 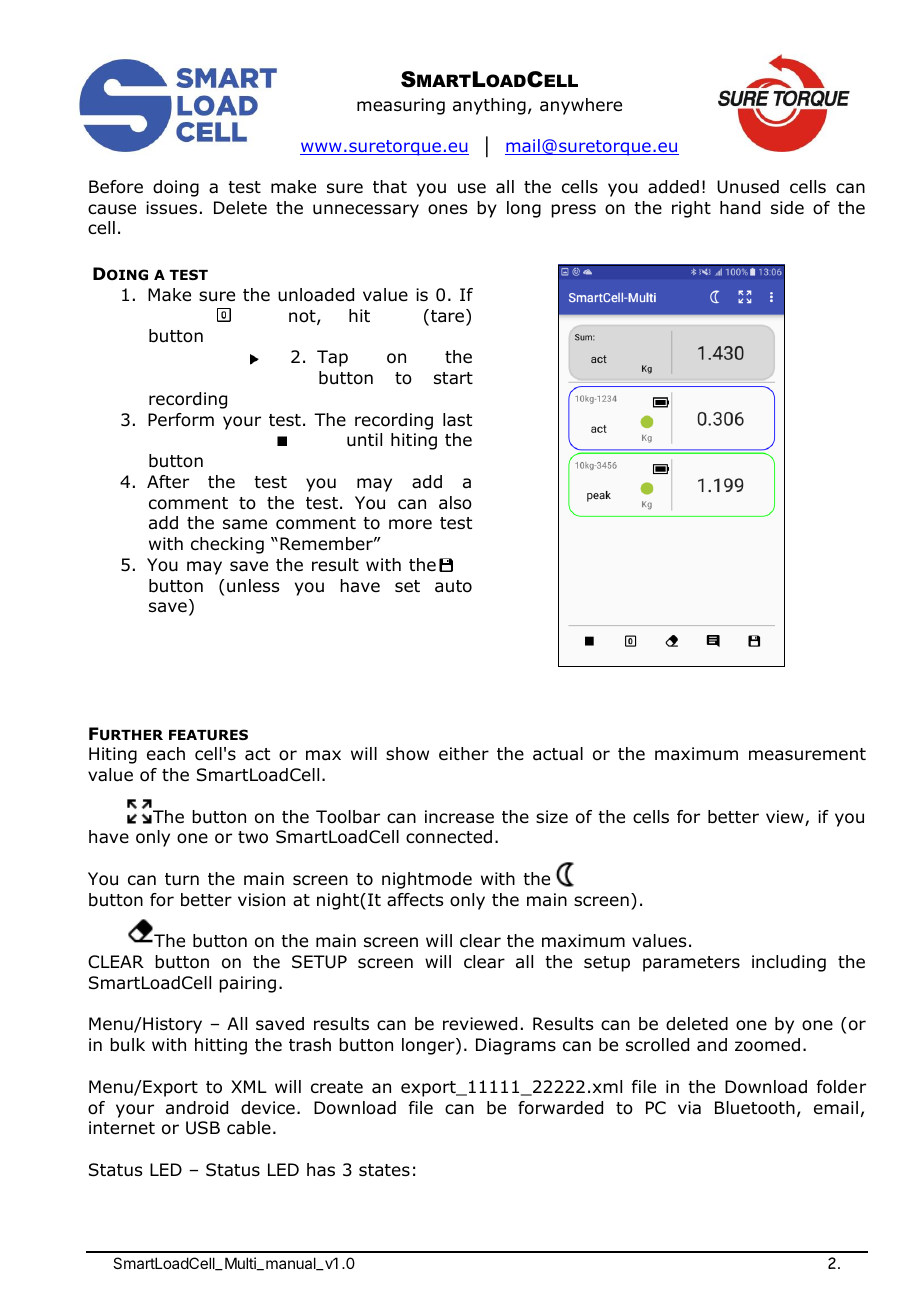 I want to click on After, so click(x=168, y=481).
